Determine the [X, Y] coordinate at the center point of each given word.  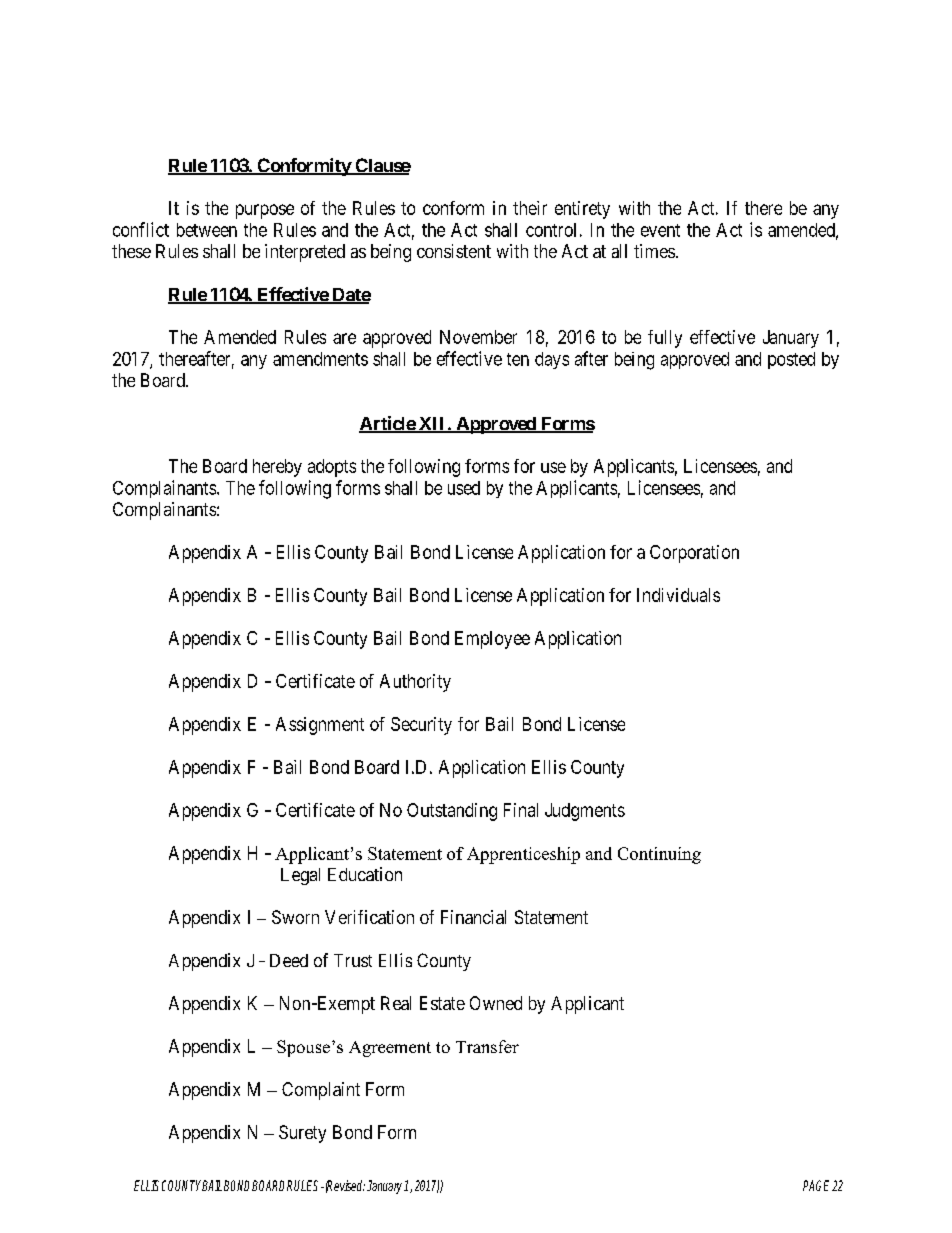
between [207, 230]
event [660, 230]
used [464, 488]
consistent [454, 251]
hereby [277, 468]
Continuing [659, 855]
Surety [302, 1134]
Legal [300, 876]
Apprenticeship [523, 855]
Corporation [694, 554]
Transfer [487, 1046]
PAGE [816, 1185]
